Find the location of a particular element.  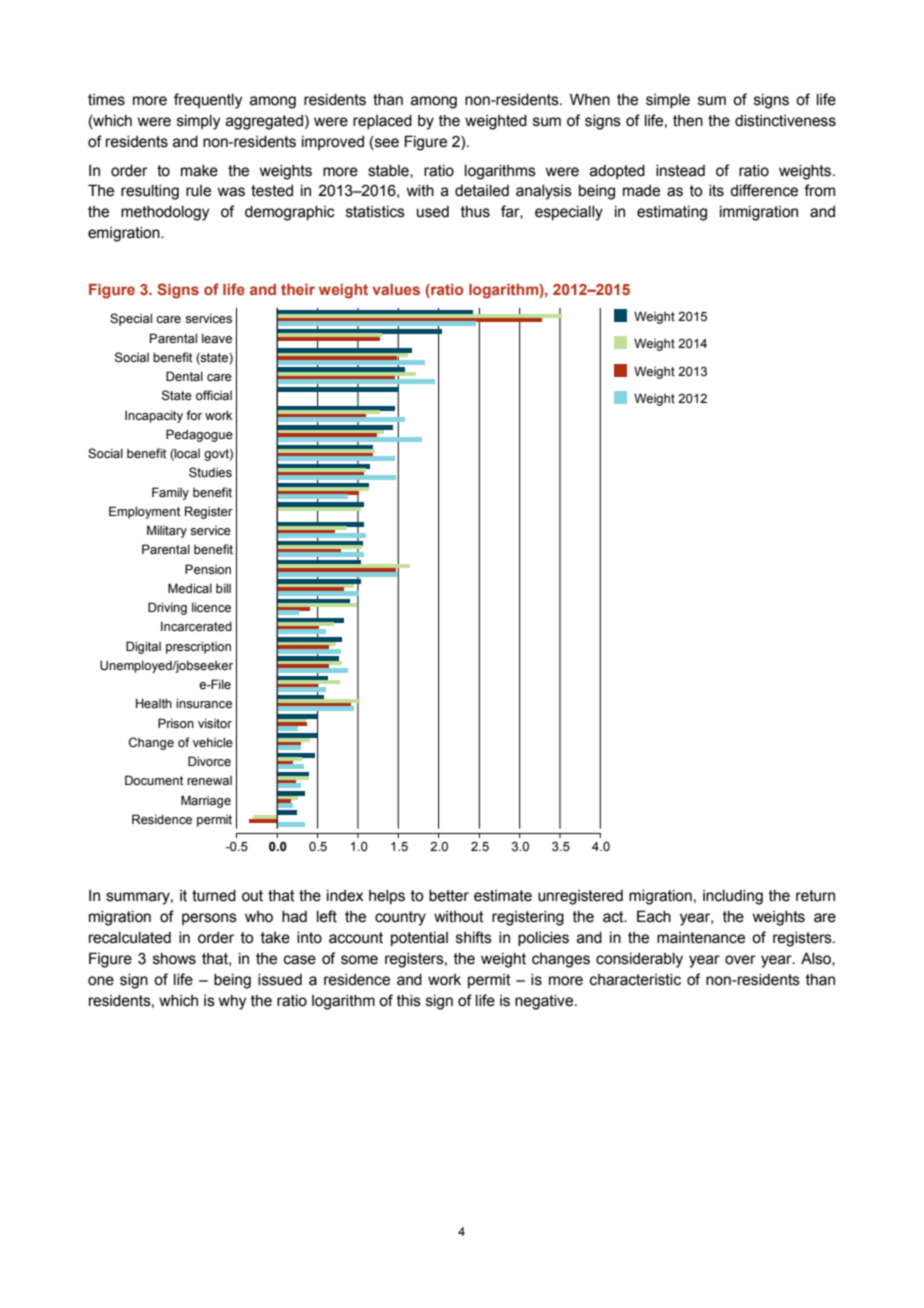

bill is located at coordinates (223, 588).
